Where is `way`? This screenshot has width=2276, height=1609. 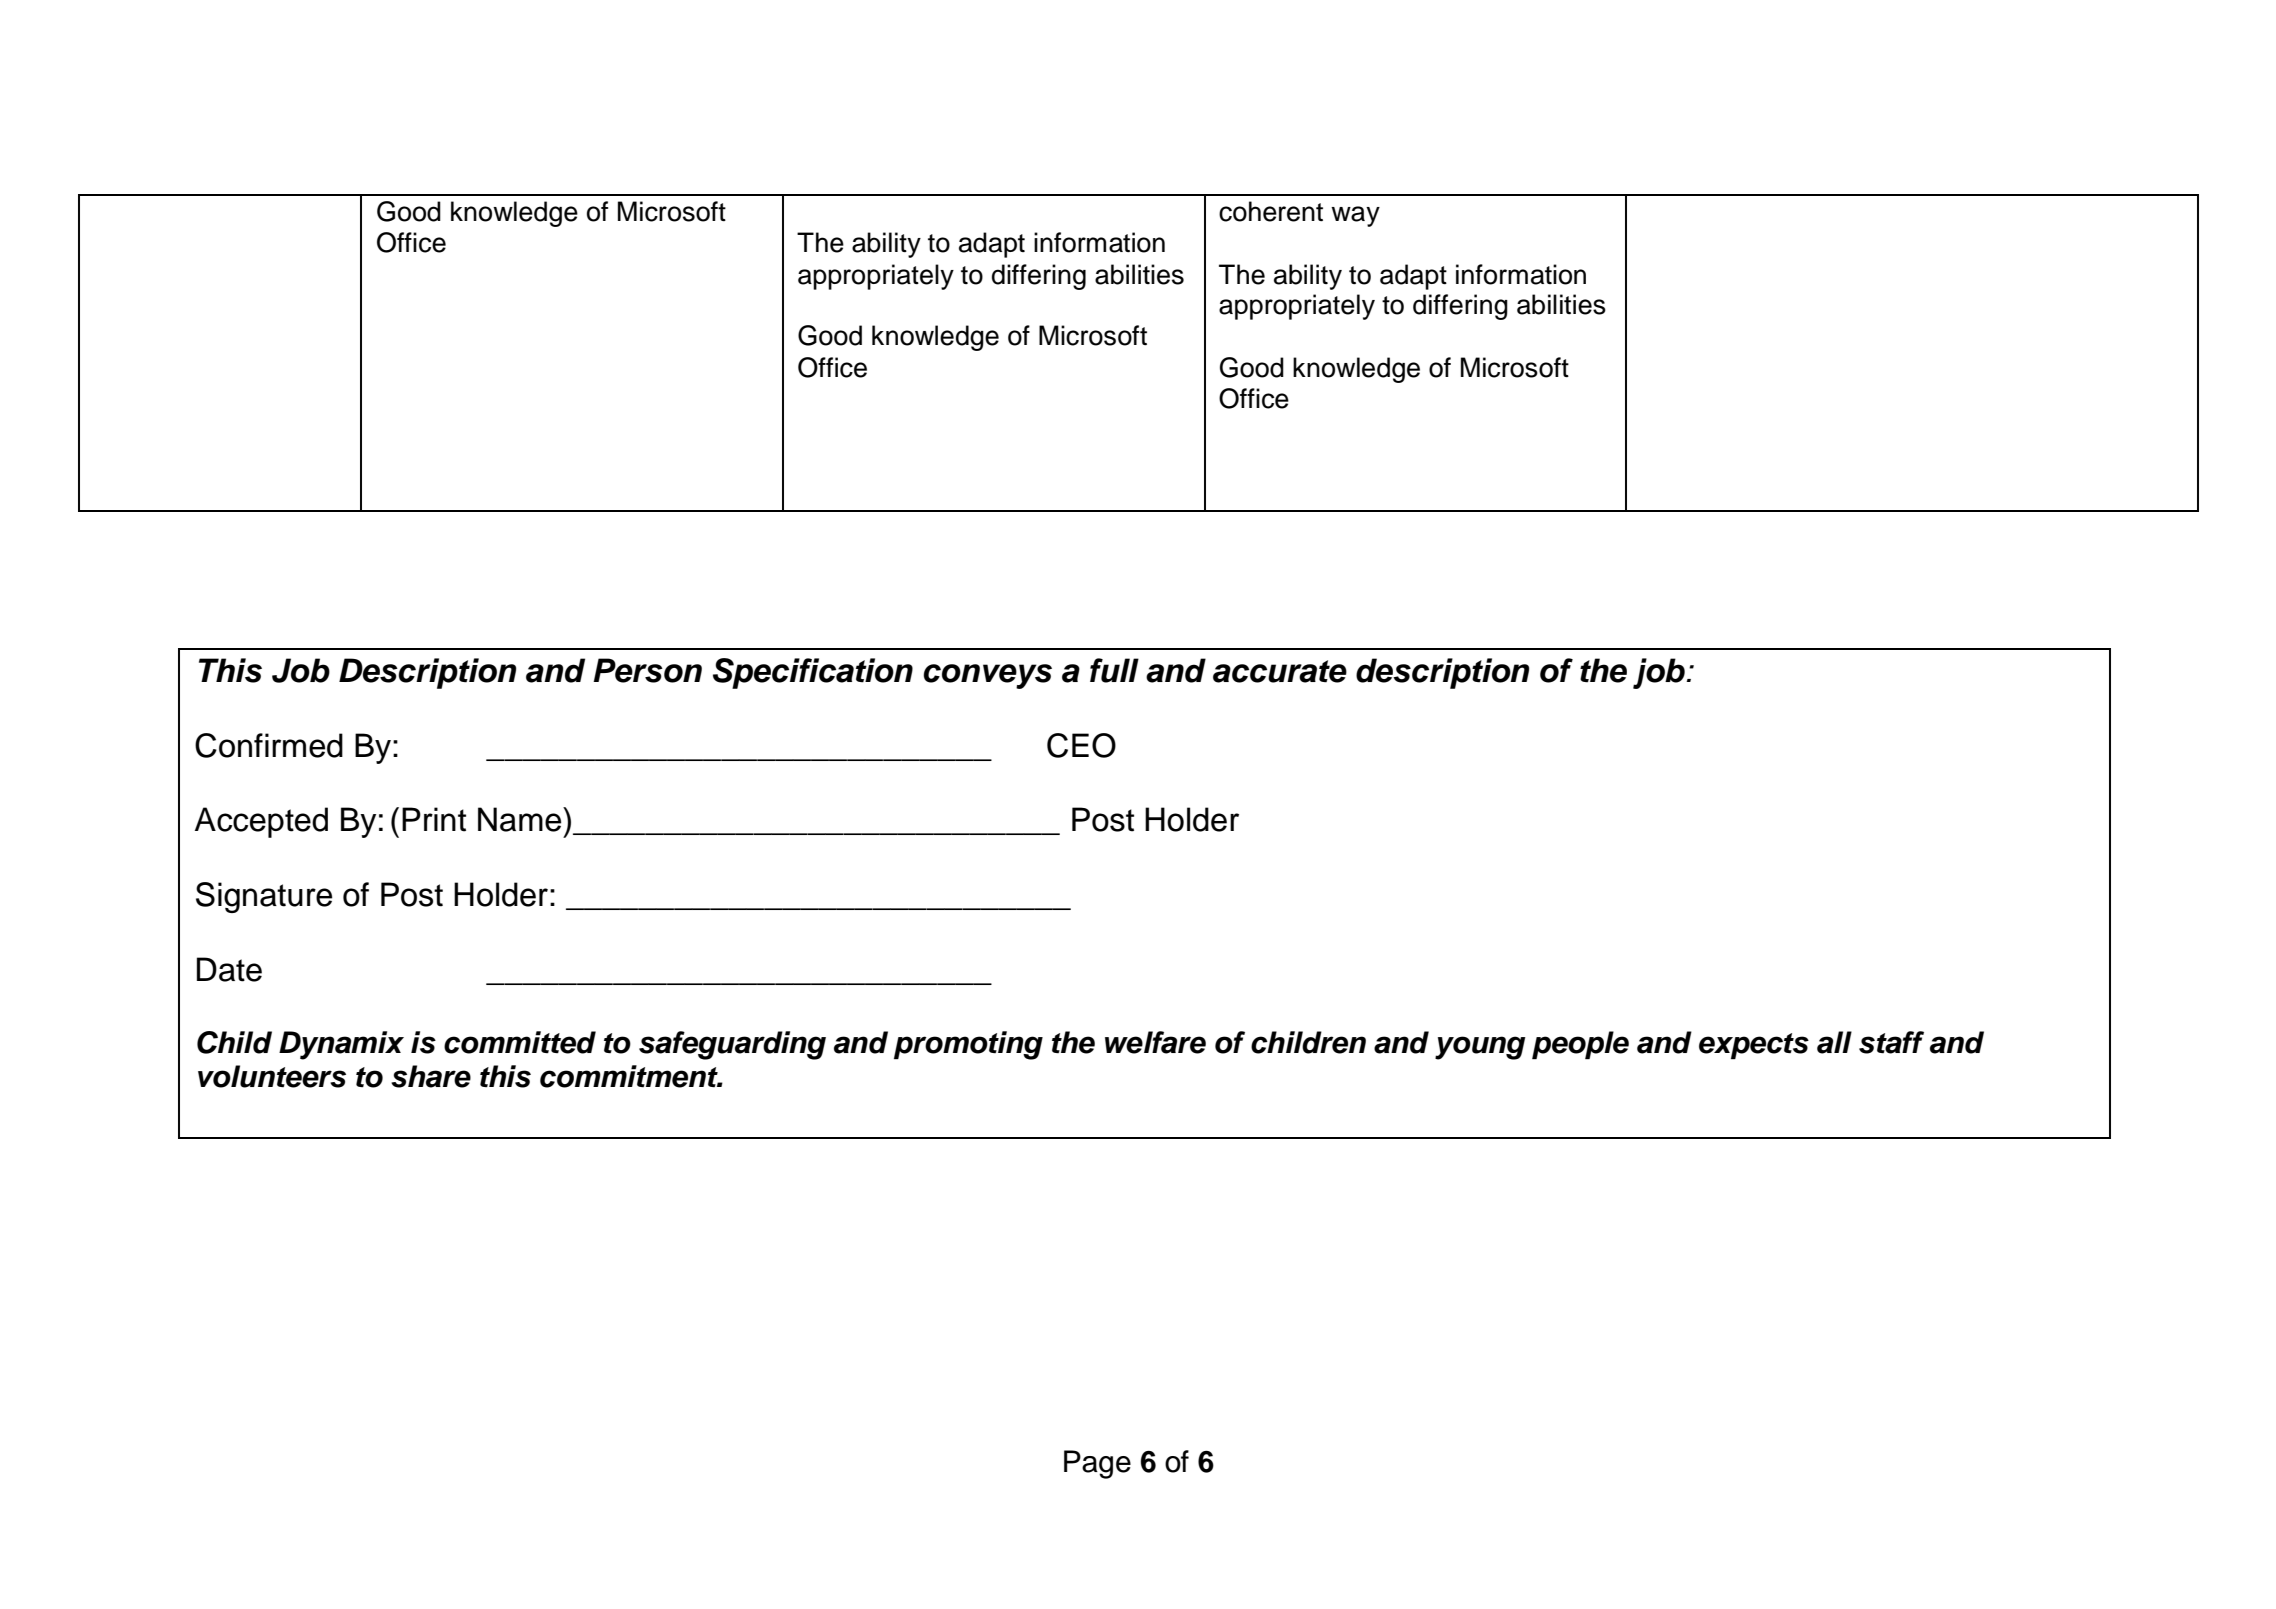
way is located at coordinates (1355, 216).
